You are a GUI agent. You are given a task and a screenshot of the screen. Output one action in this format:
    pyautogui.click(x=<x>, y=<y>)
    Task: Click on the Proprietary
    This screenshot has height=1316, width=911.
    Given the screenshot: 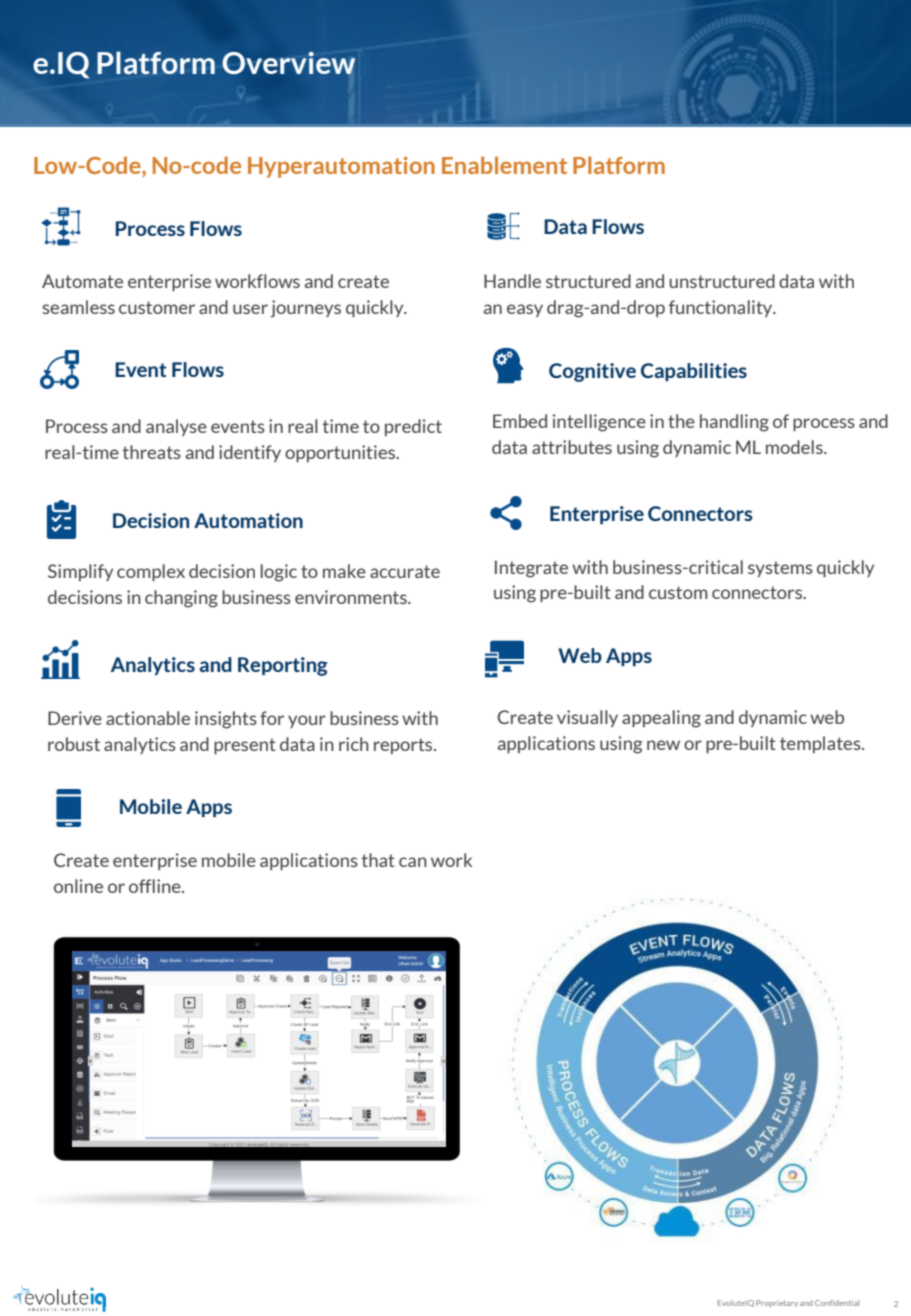 What is the action you would take?
    pyautogui.click(x=777, y=1303)
